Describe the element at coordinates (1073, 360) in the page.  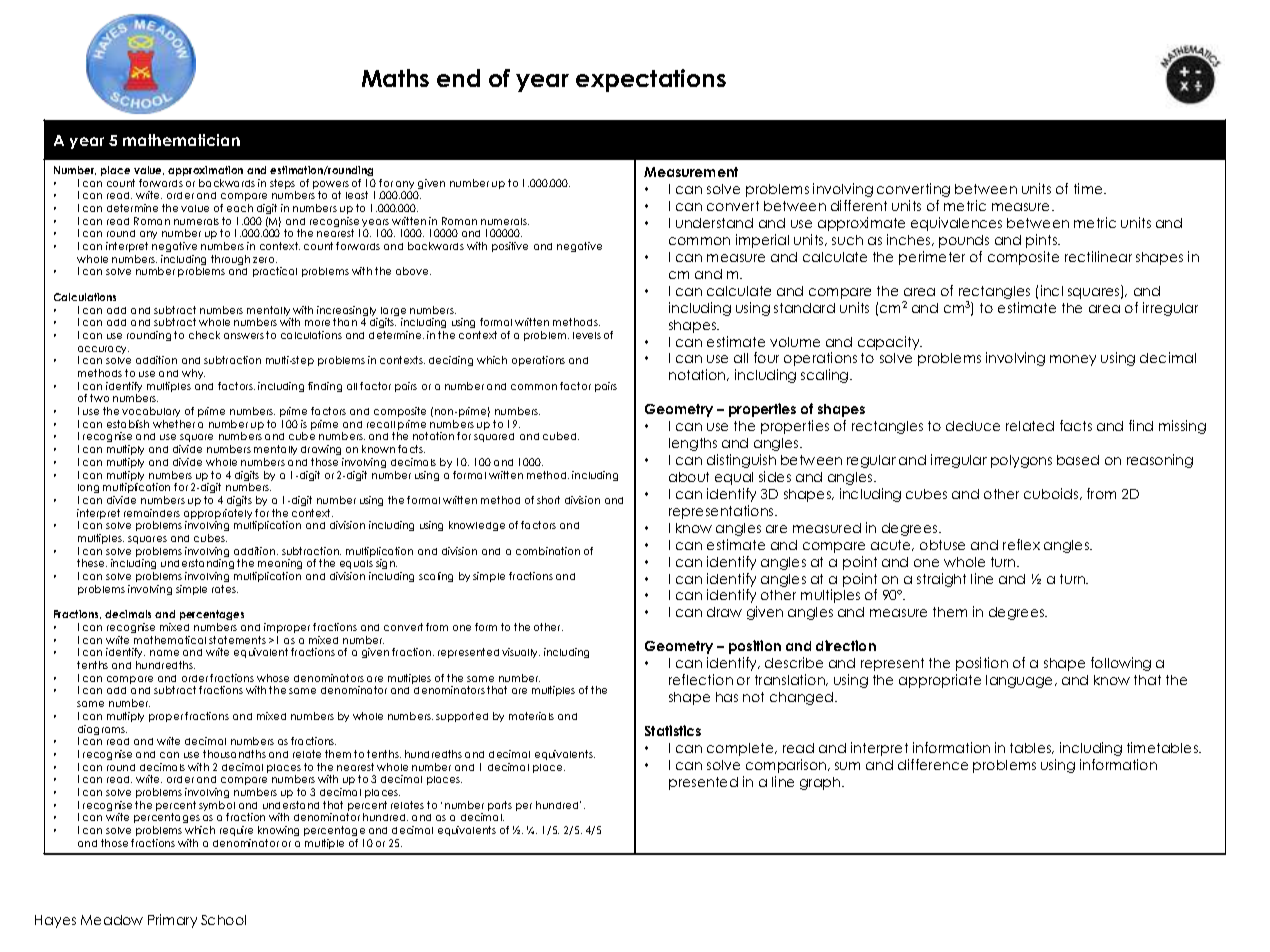
I see `money` at that location.
